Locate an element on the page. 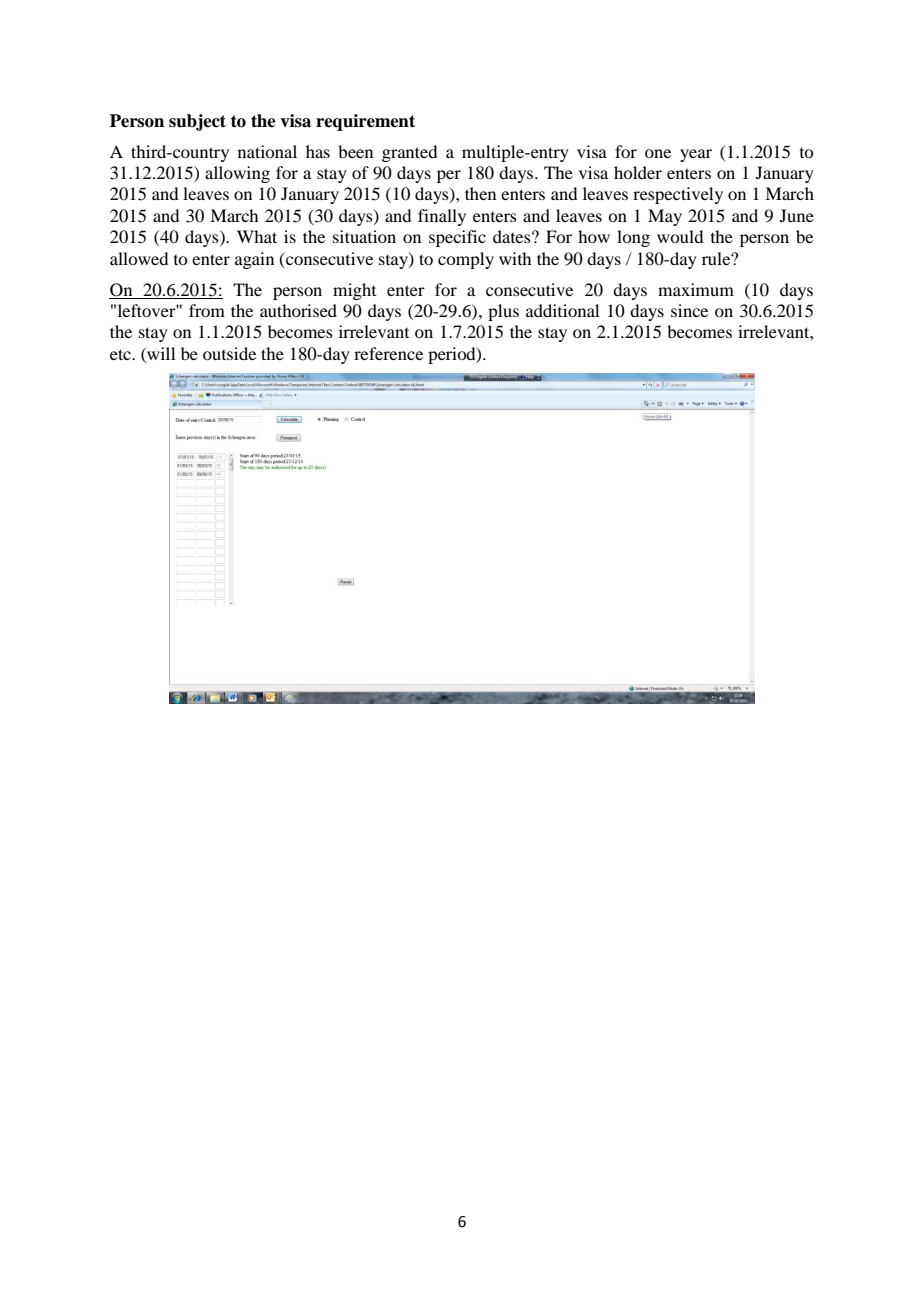 The image size is (924, 1308). maximum is located at coordinates (696, 289).
